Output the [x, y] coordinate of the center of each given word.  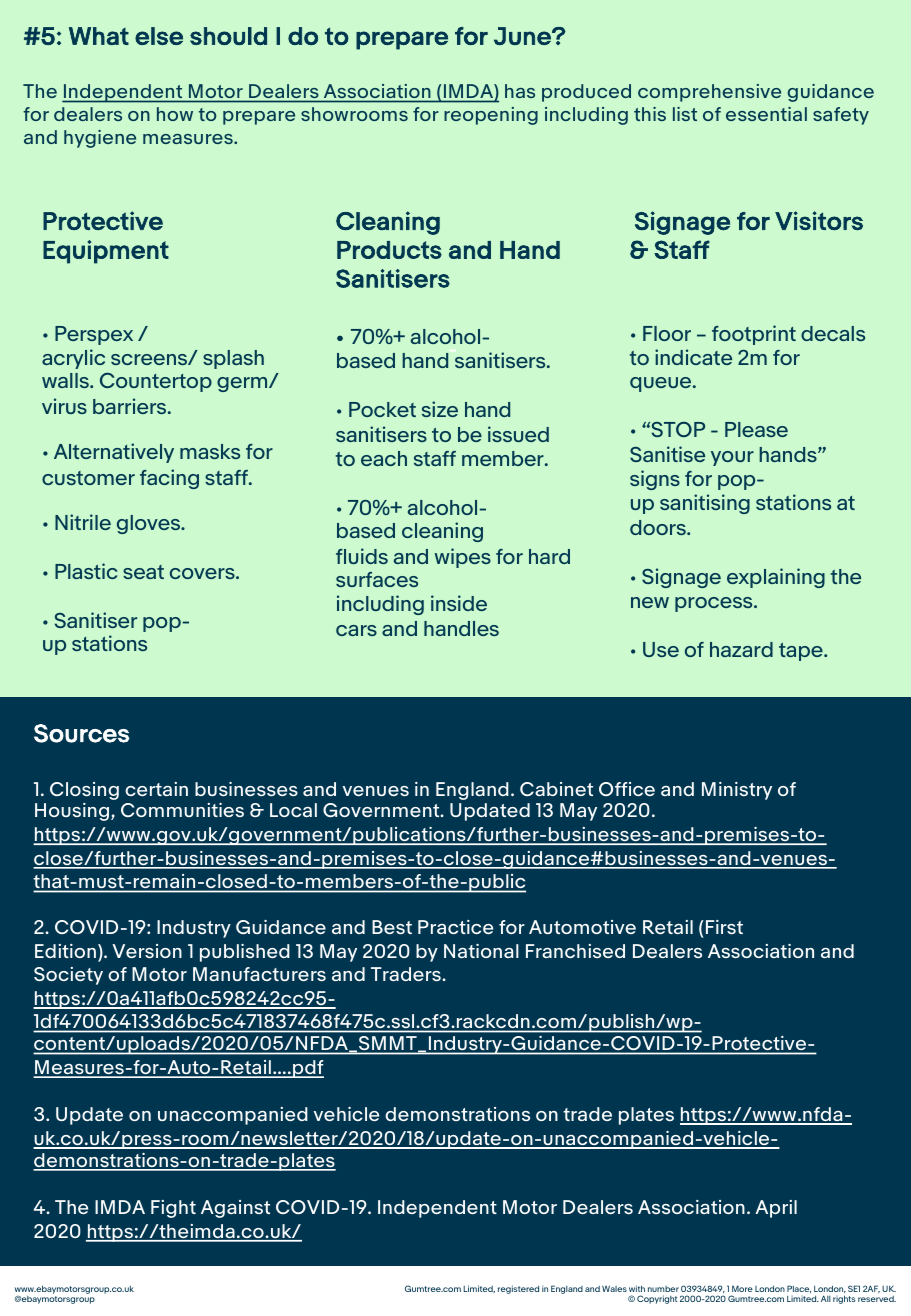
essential [766, 114]
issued [518, 434]
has [520, 91]
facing [169, 479]
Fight [173, 1209]
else [159, 36]
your [732, 458]
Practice [455, 927]
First [724, 927]
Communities [182, 810]
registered [518, 1289]
